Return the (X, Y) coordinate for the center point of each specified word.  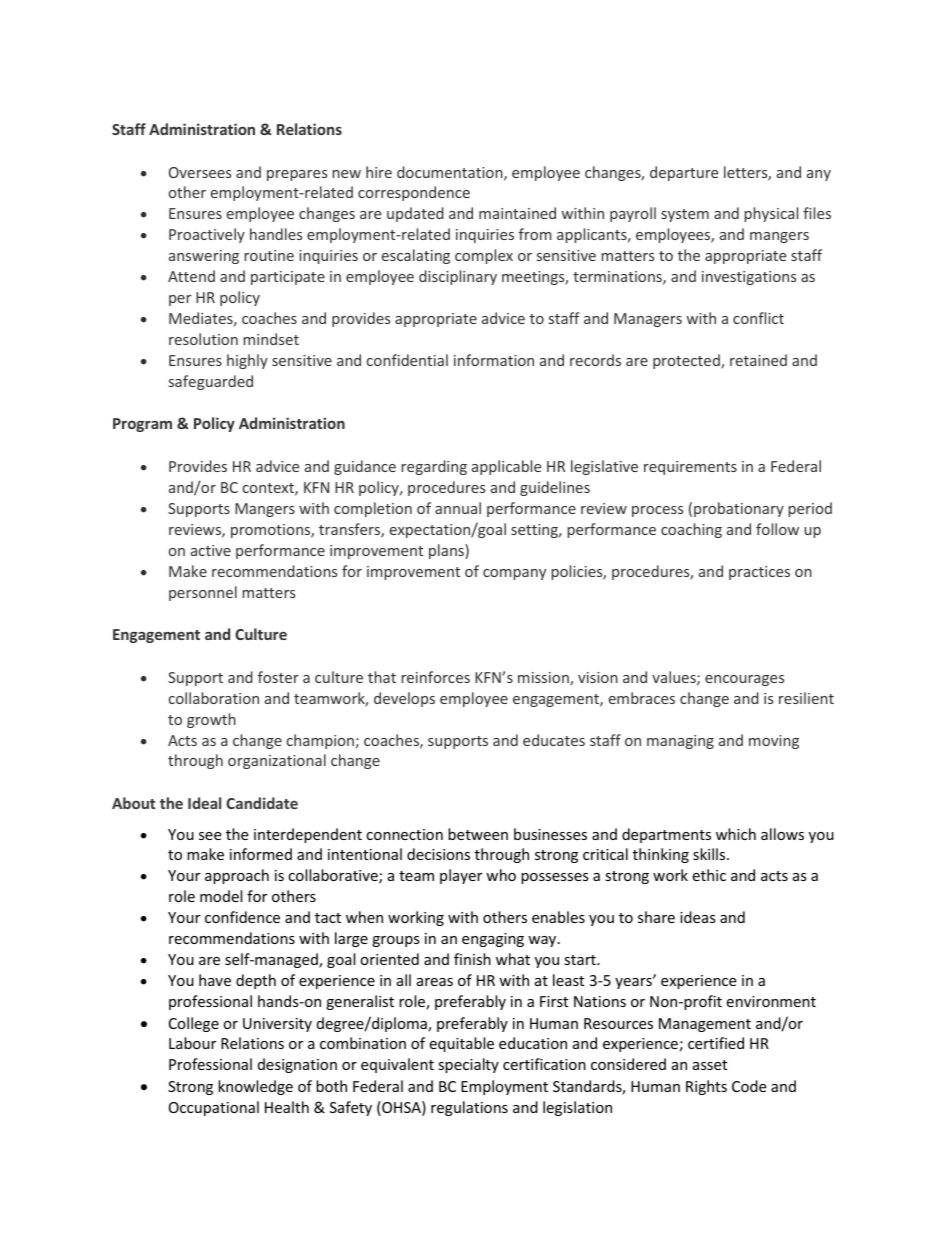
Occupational (214, 1108)
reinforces (436, 677)
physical (771, 214)
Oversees (200, 172)
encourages (744, 680)
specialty (468, 1065)
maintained (517, 213)
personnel (203, 593)
